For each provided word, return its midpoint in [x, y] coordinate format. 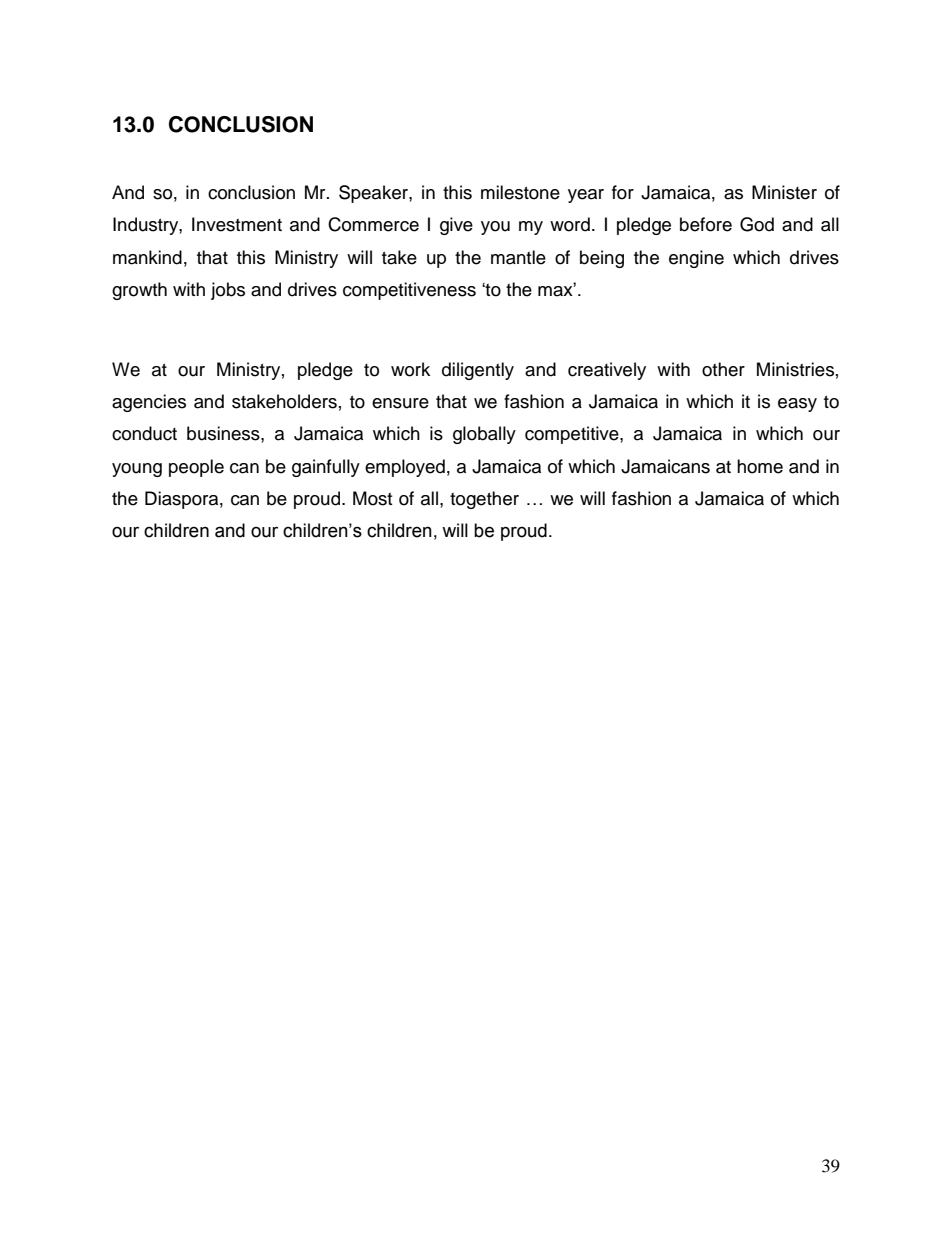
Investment [237, 224]
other [723, 369]
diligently [478, 371]
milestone [520, 192]
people [196, 468]
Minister [784, 192]
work [410, 369]
